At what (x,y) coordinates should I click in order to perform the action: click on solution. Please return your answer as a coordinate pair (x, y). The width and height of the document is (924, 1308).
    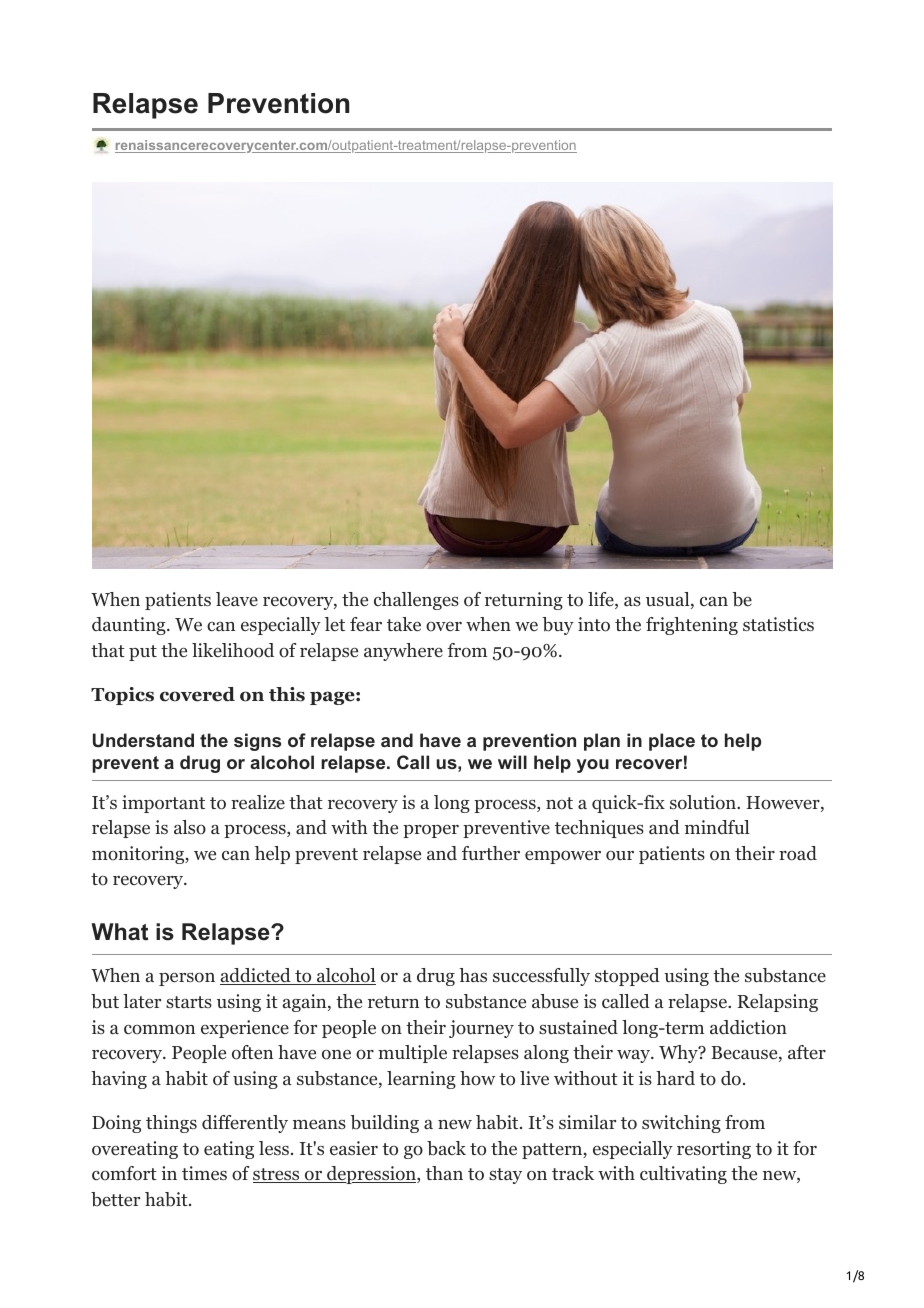
    Looking at the image, I should click on (704, 802).
